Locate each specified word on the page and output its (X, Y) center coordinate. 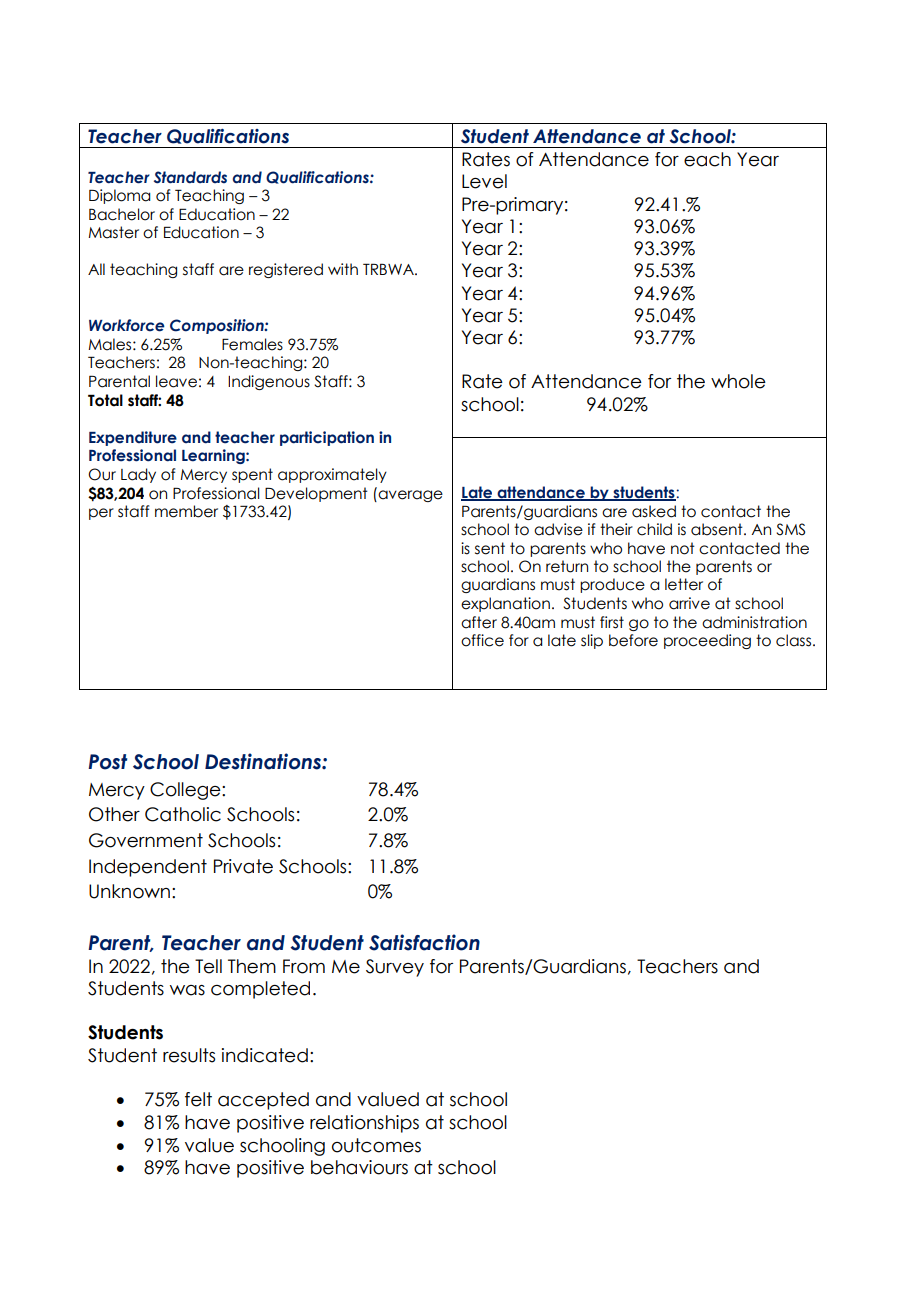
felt (198, 1099)
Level (484, 181)
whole (738, 381)
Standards (190, 177)
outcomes (376, 1145)
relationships (364, 1124)
